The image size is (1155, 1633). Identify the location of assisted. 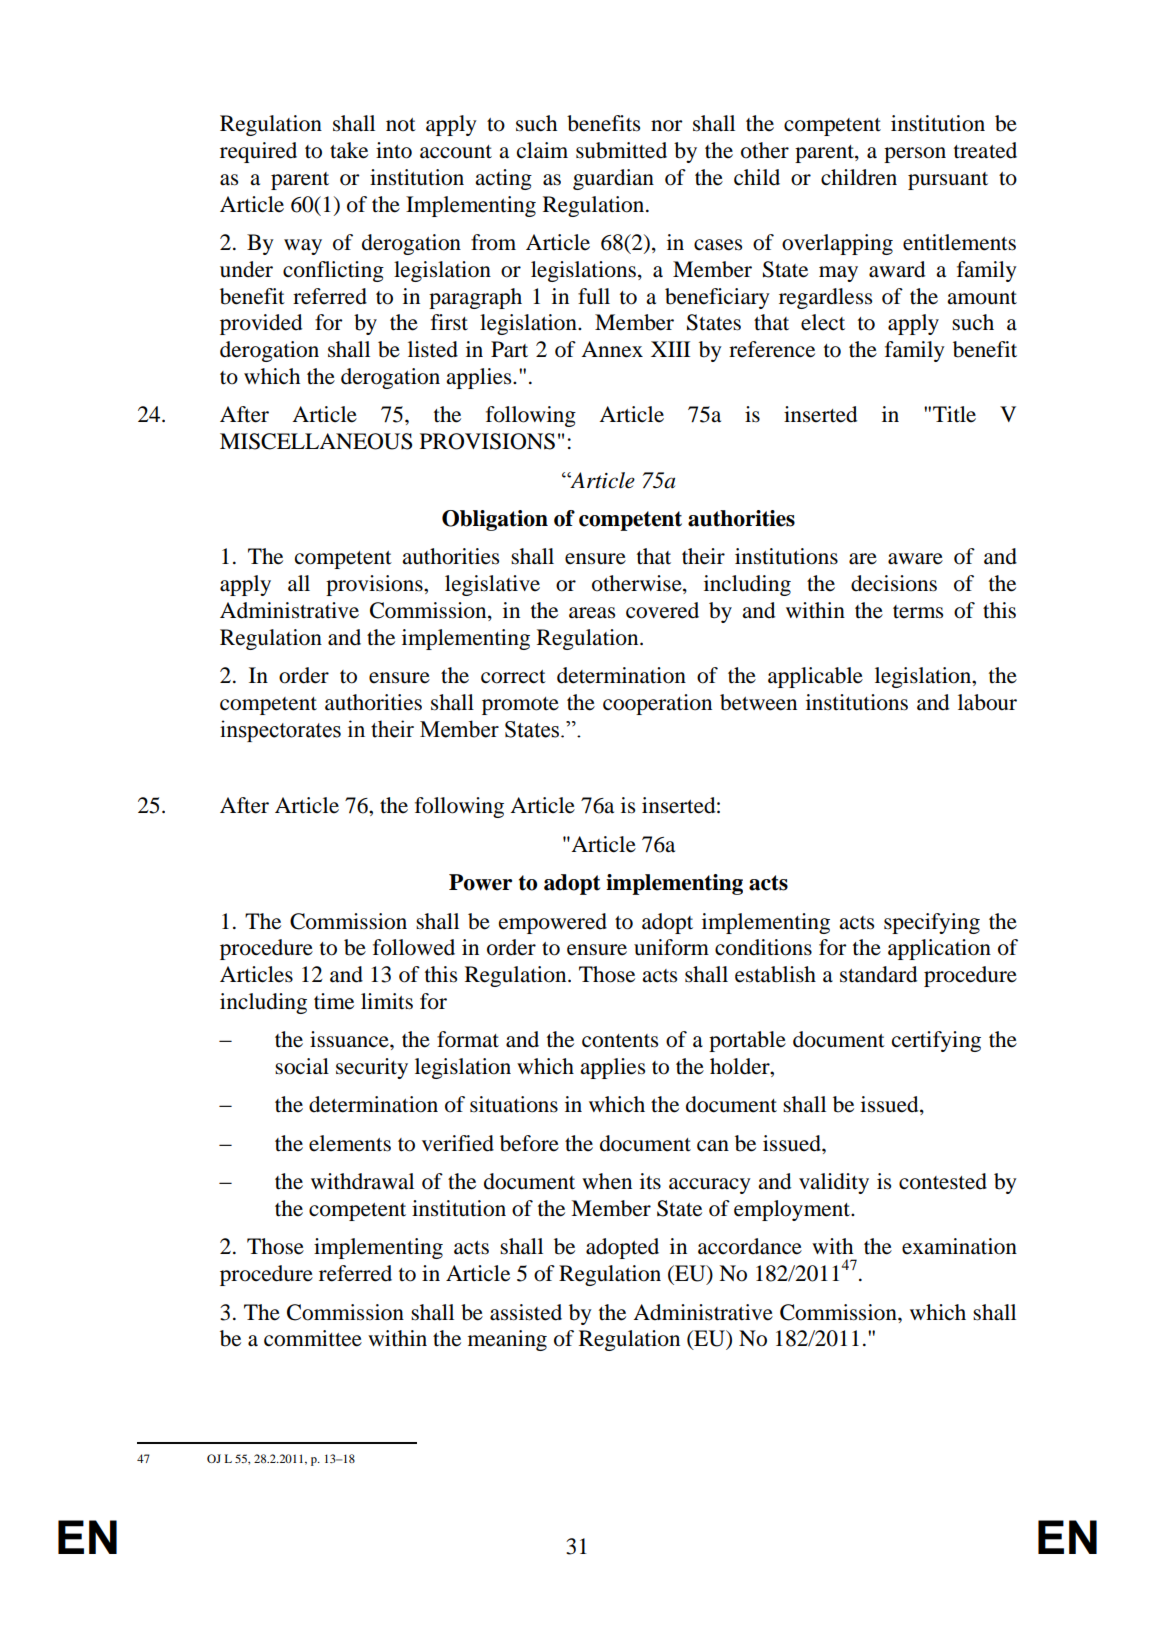
(526, 1312).
